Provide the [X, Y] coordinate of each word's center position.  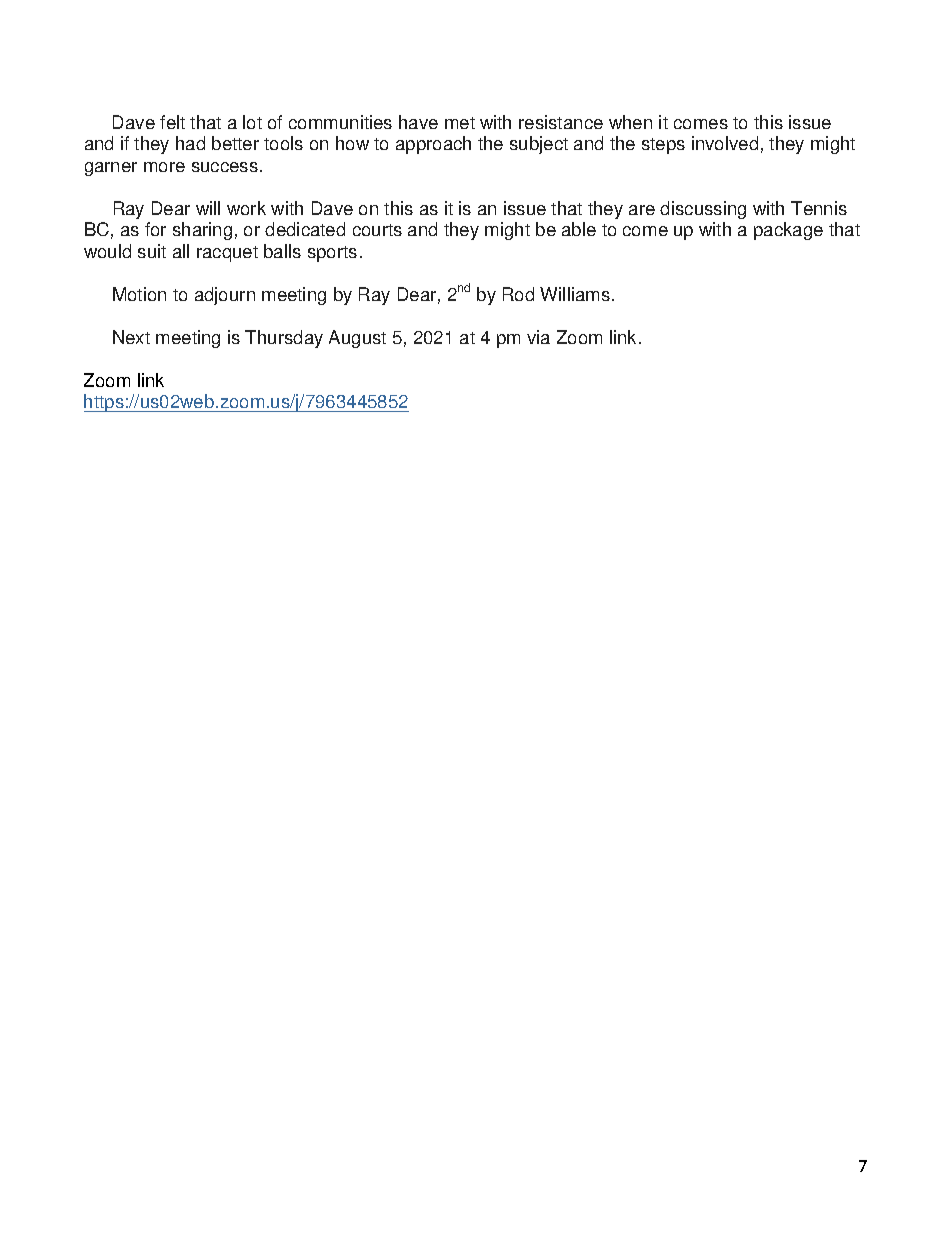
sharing [202, 231]
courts [377, 230]
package [788, 231]
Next [131, 337]
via [538, 337]
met [460, 123]
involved [725, 143]
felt [172, 122]
